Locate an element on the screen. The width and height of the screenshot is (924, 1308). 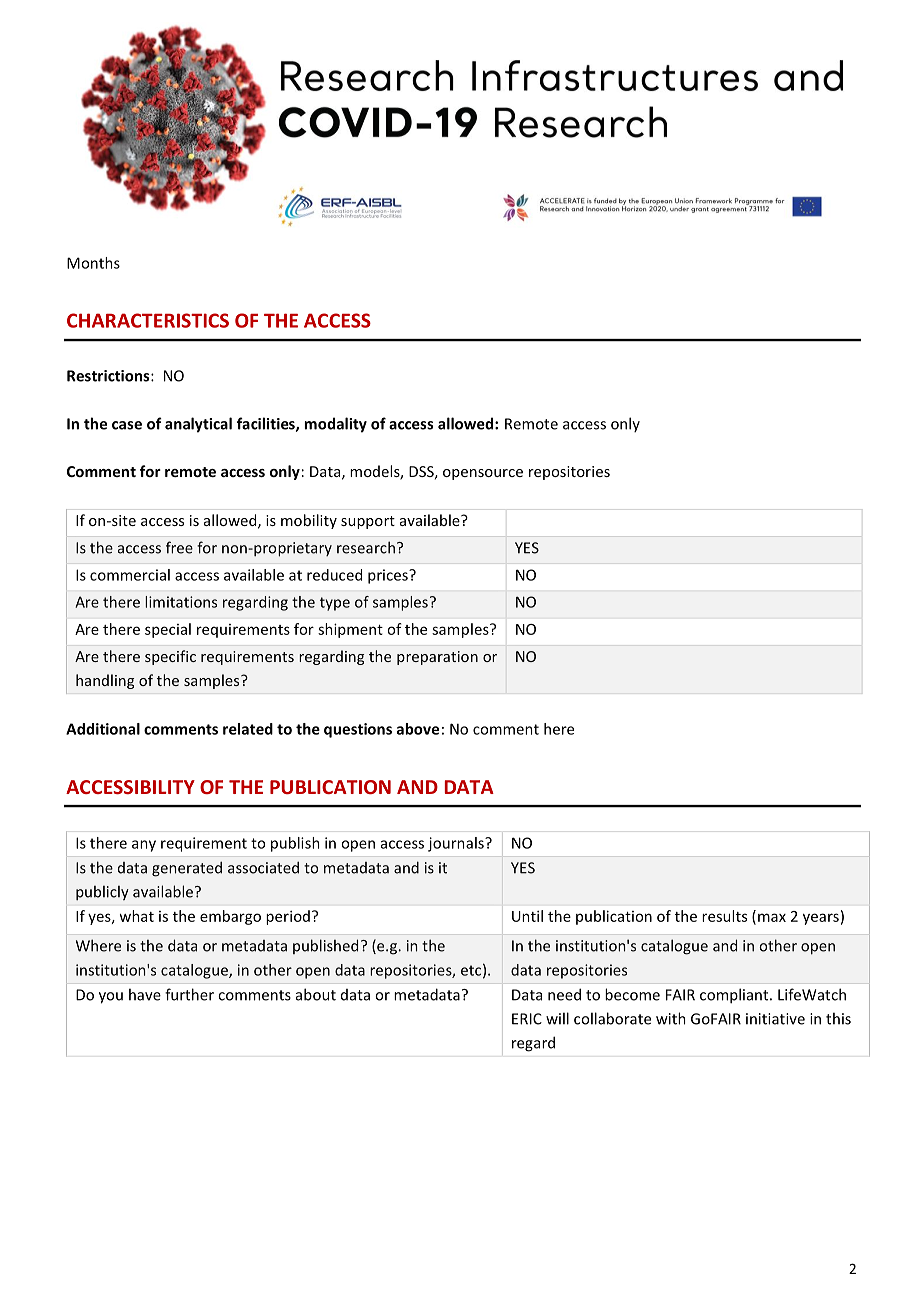
related is located at coordinates (248, 729).
